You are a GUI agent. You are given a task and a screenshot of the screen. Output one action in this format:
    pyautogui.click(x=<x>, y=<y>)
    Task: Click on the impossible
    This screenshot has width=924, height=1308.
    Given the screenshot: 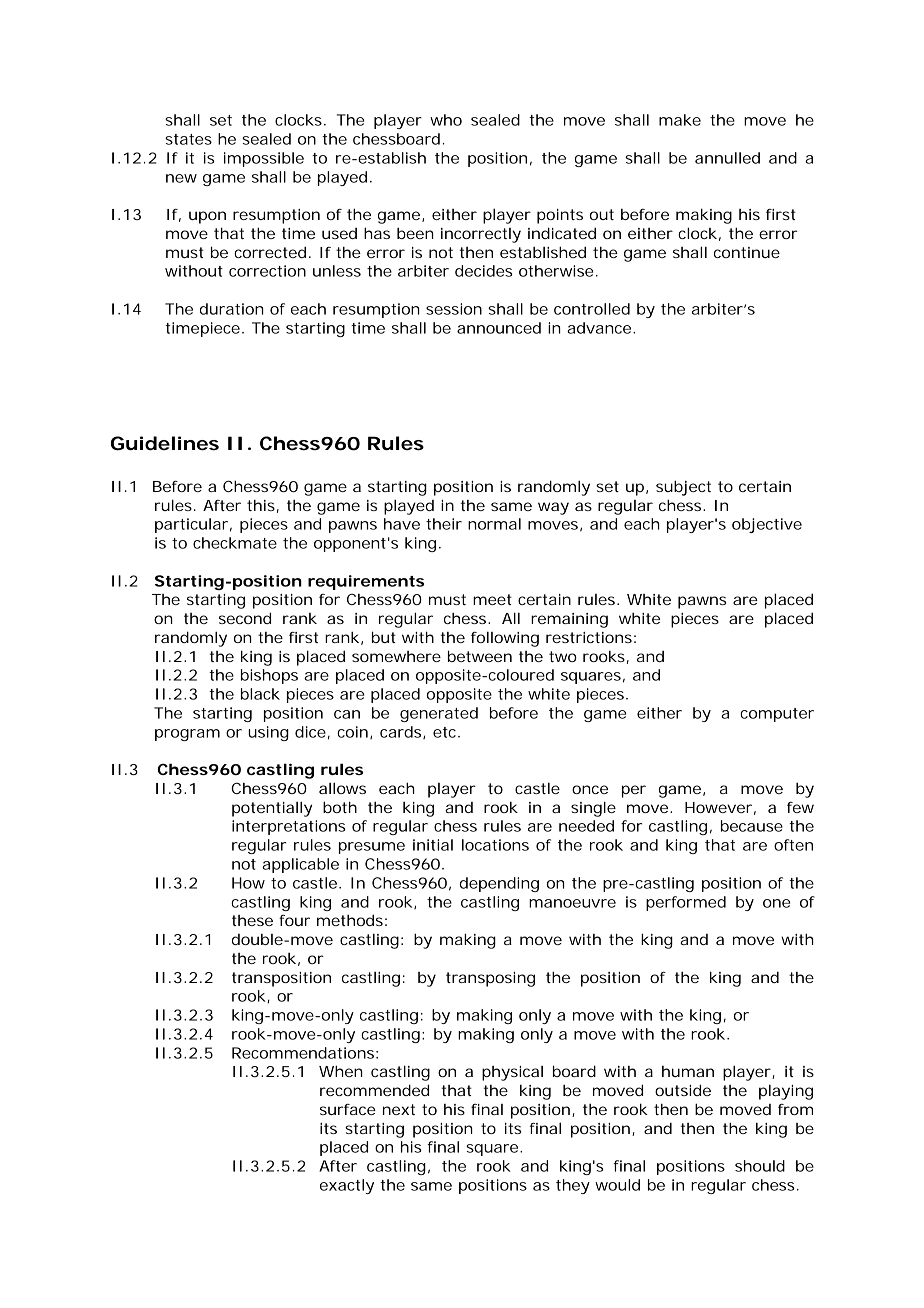 What is the action you would take?
    pyautogui.click(x=264, y=159)
